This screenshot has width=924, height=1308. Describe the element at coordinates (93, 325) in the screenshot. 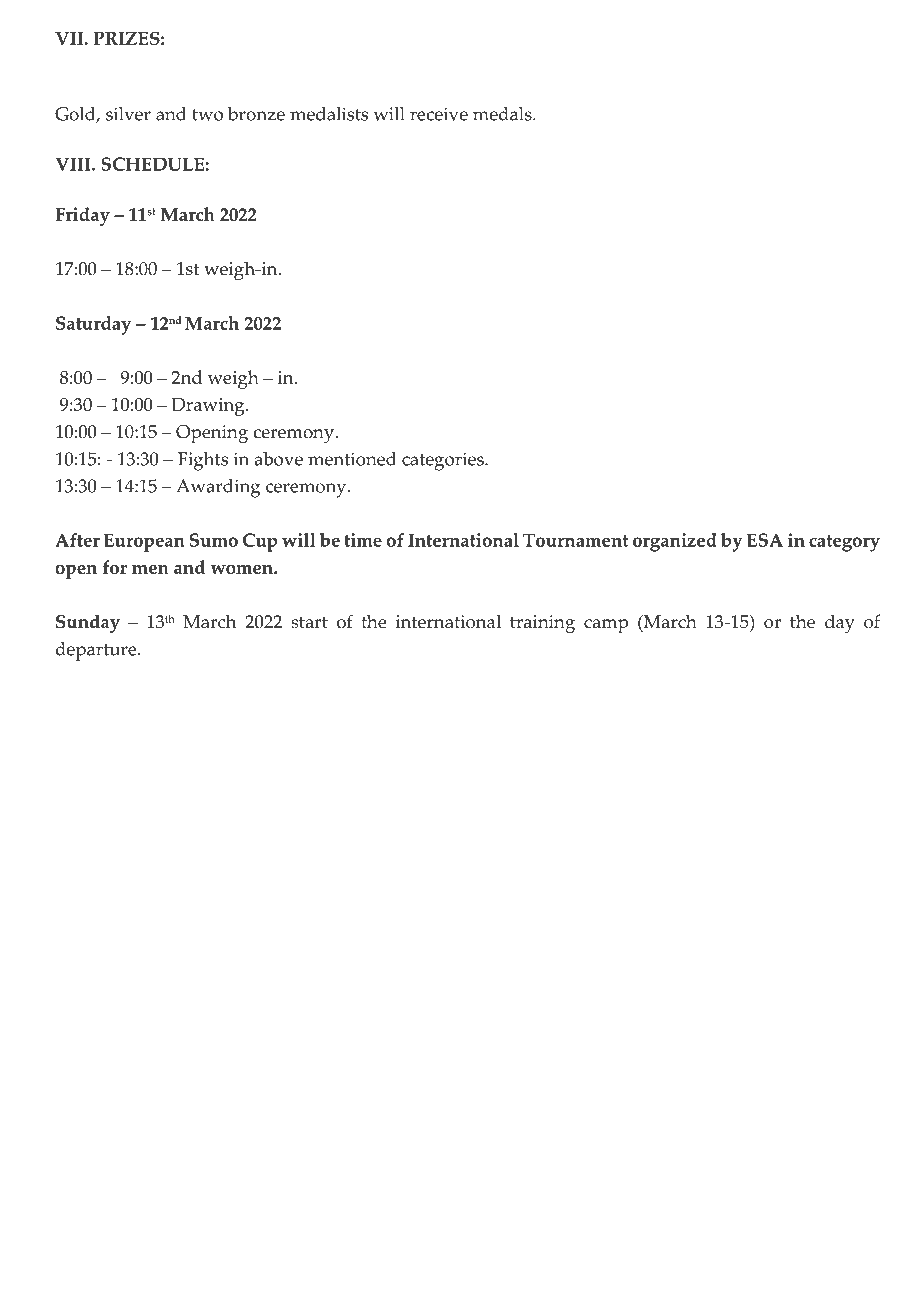

I see `Saturday` at that location.
